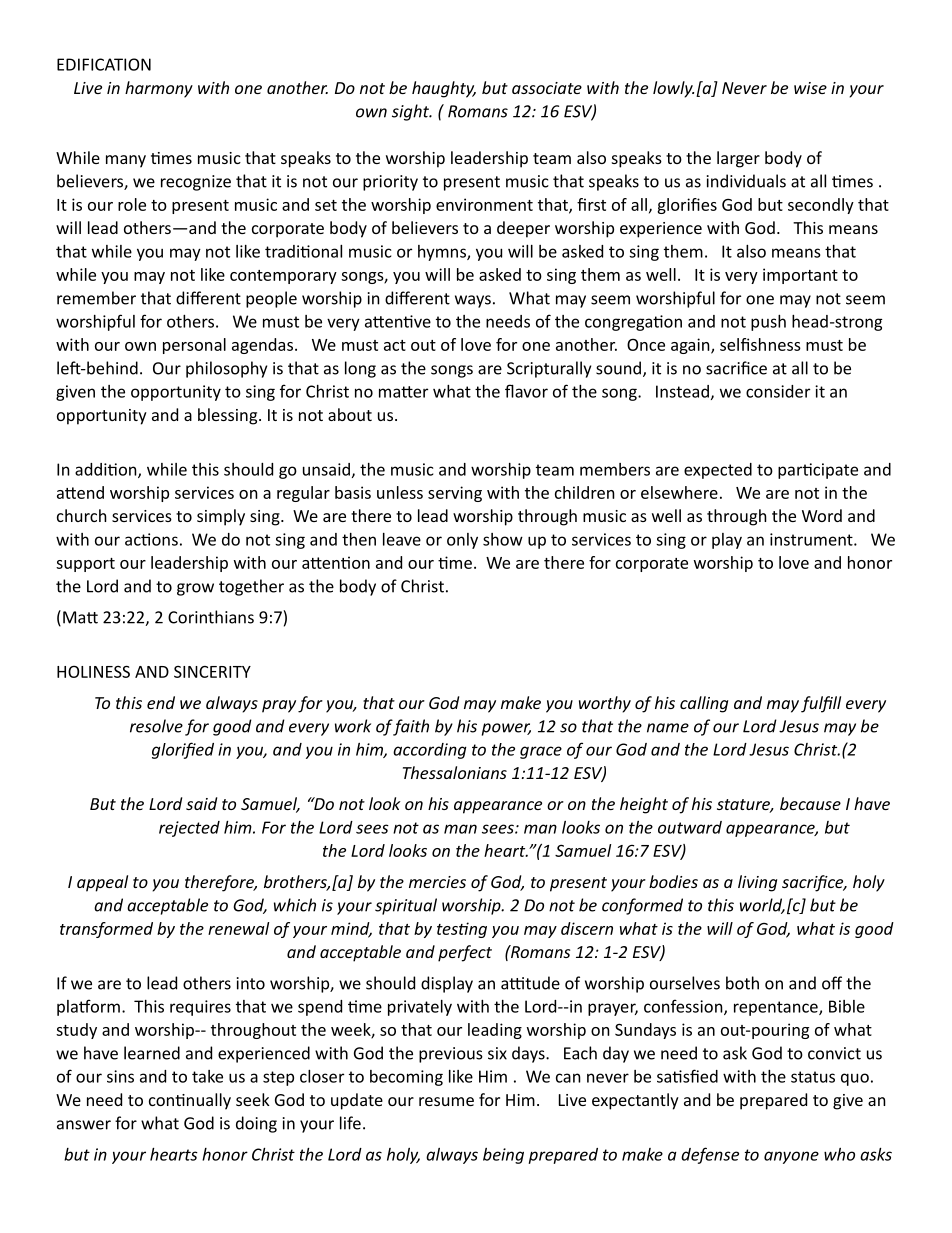 The height and width of the image is (1233, 952). What do you see at coordinates (207, 1076) in the image?
I see `take` at bounding box center [207, 1076].
